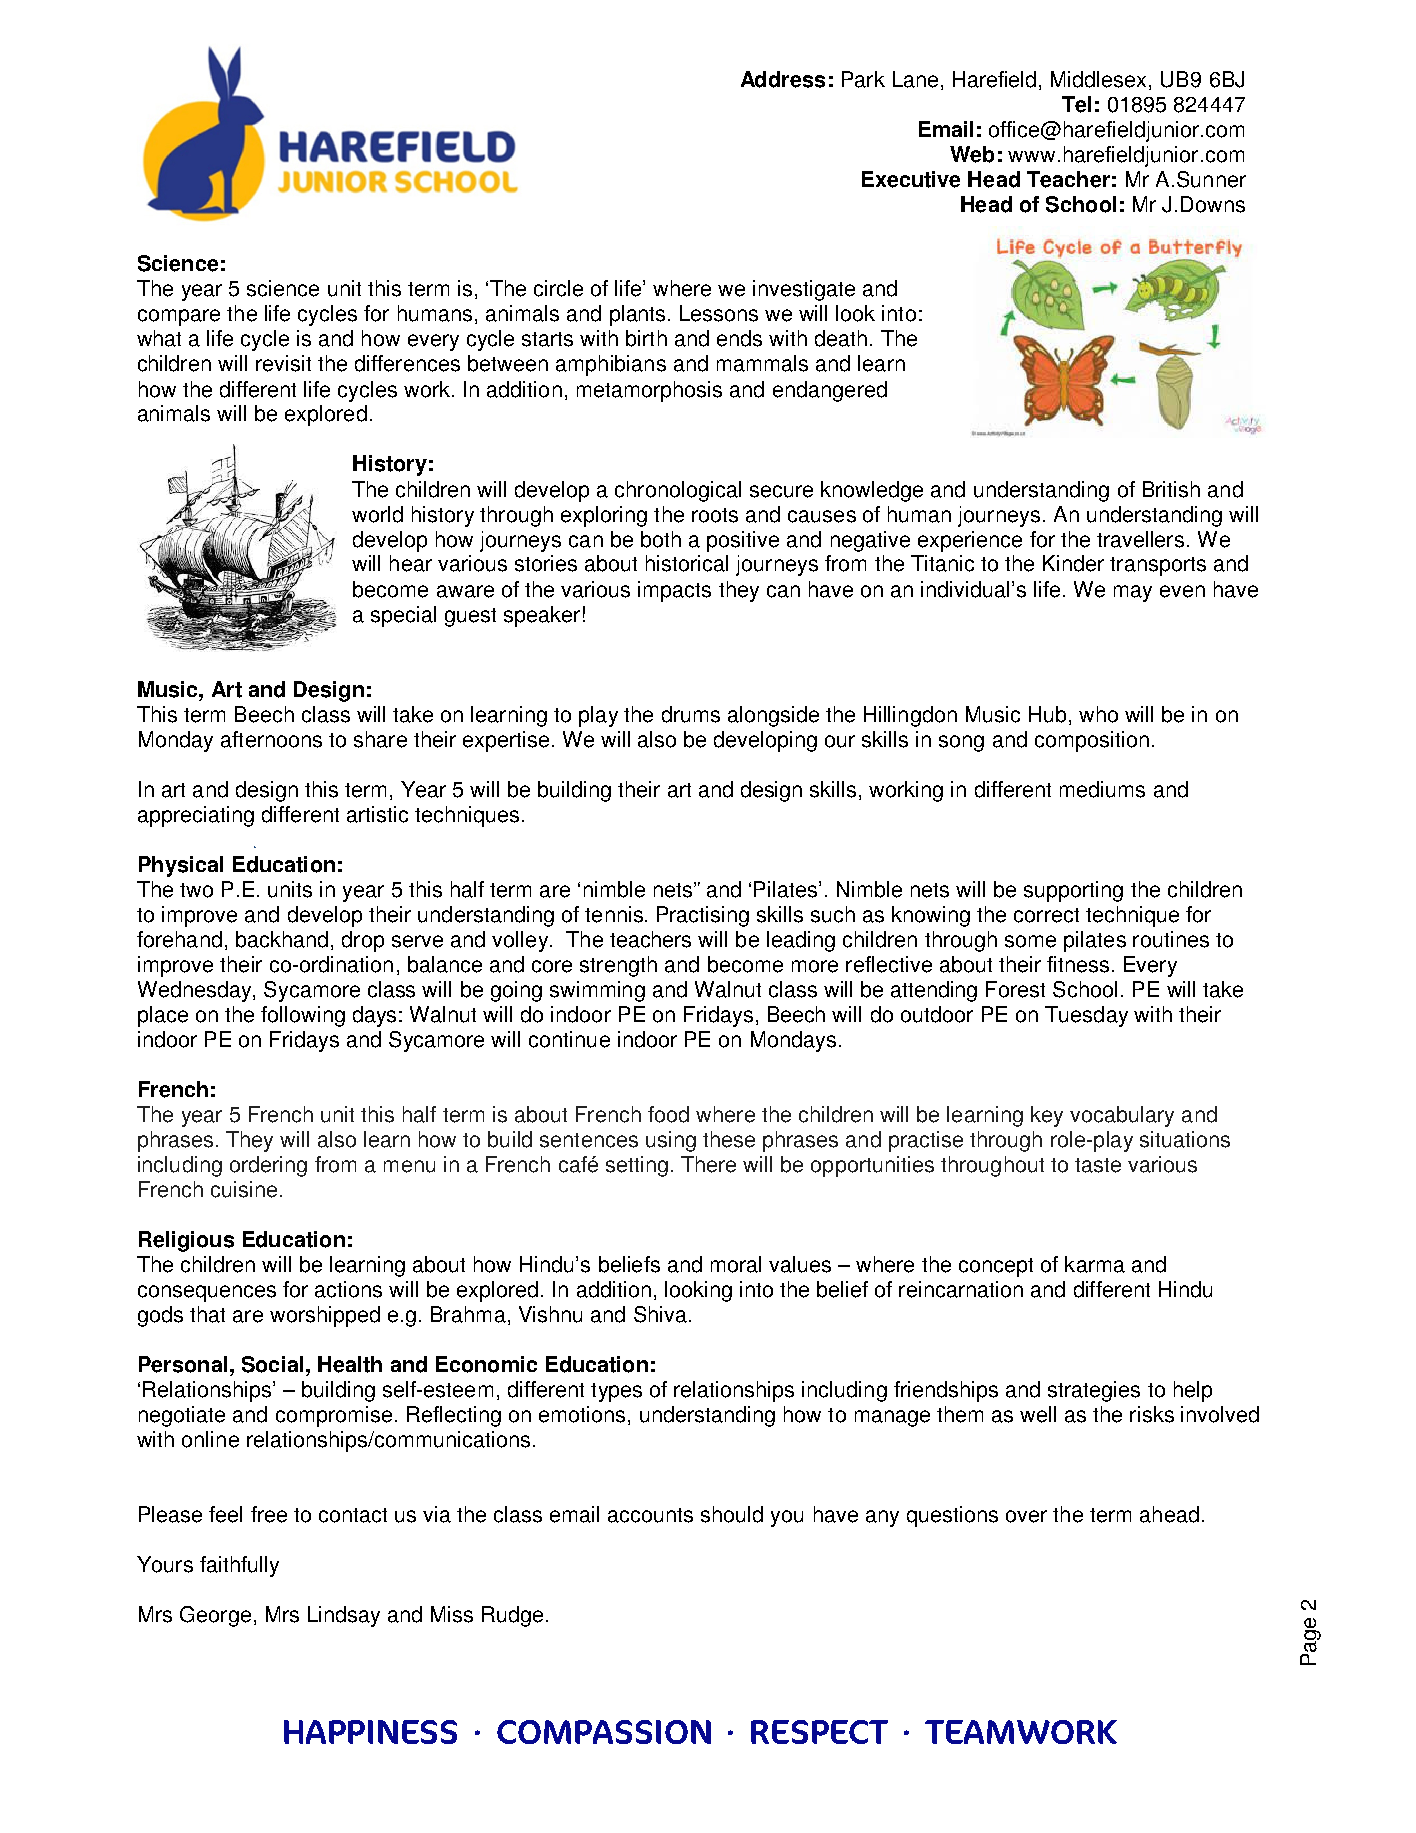 Image resolution: width=1416 pixels, height=1833 pixels. What do you see at coordinates (1140, 539) in the document?
I see `travellers` at bounding box center [1140, 539].
